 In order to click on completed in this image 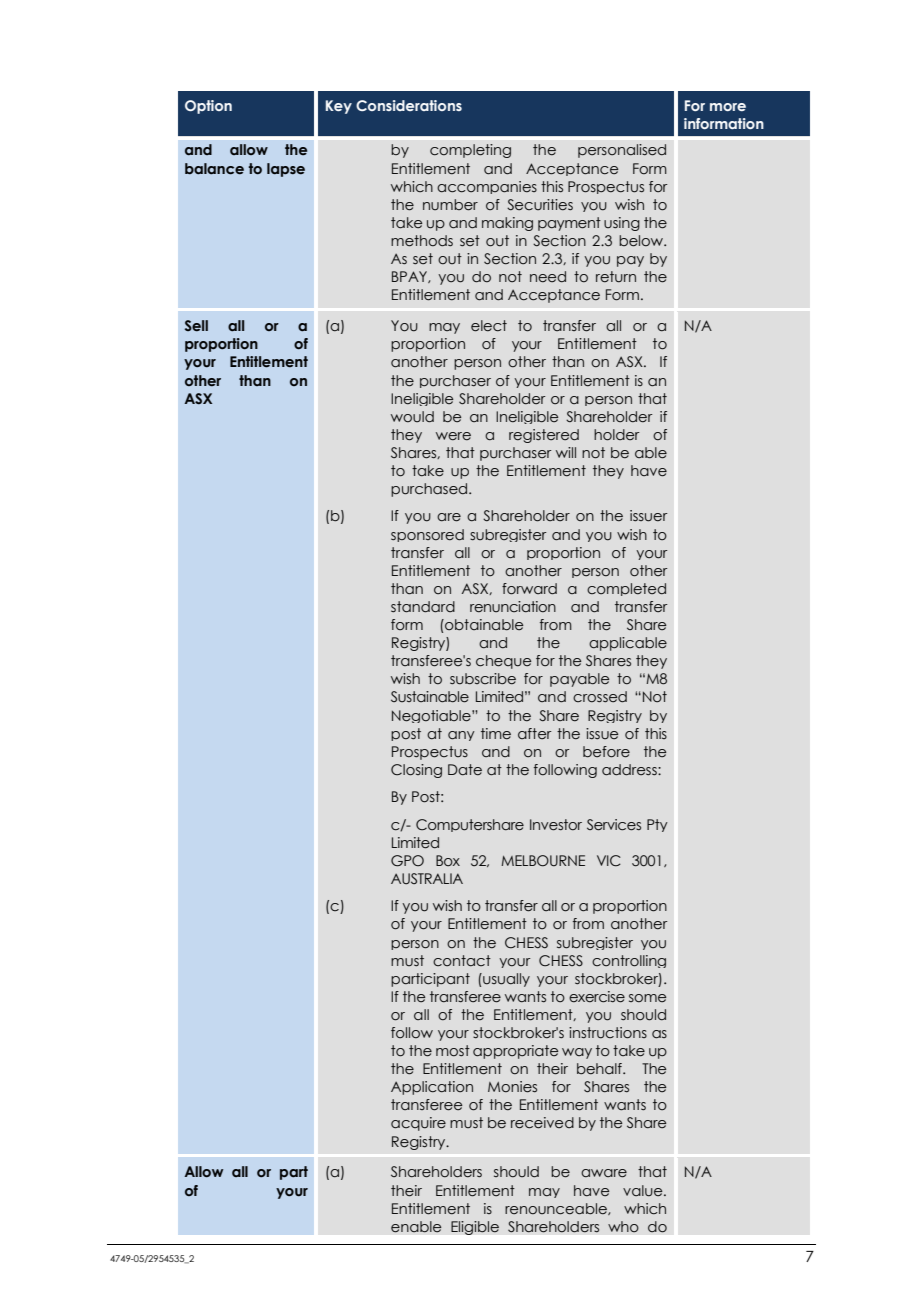, I will do `click(626, 589)`.
